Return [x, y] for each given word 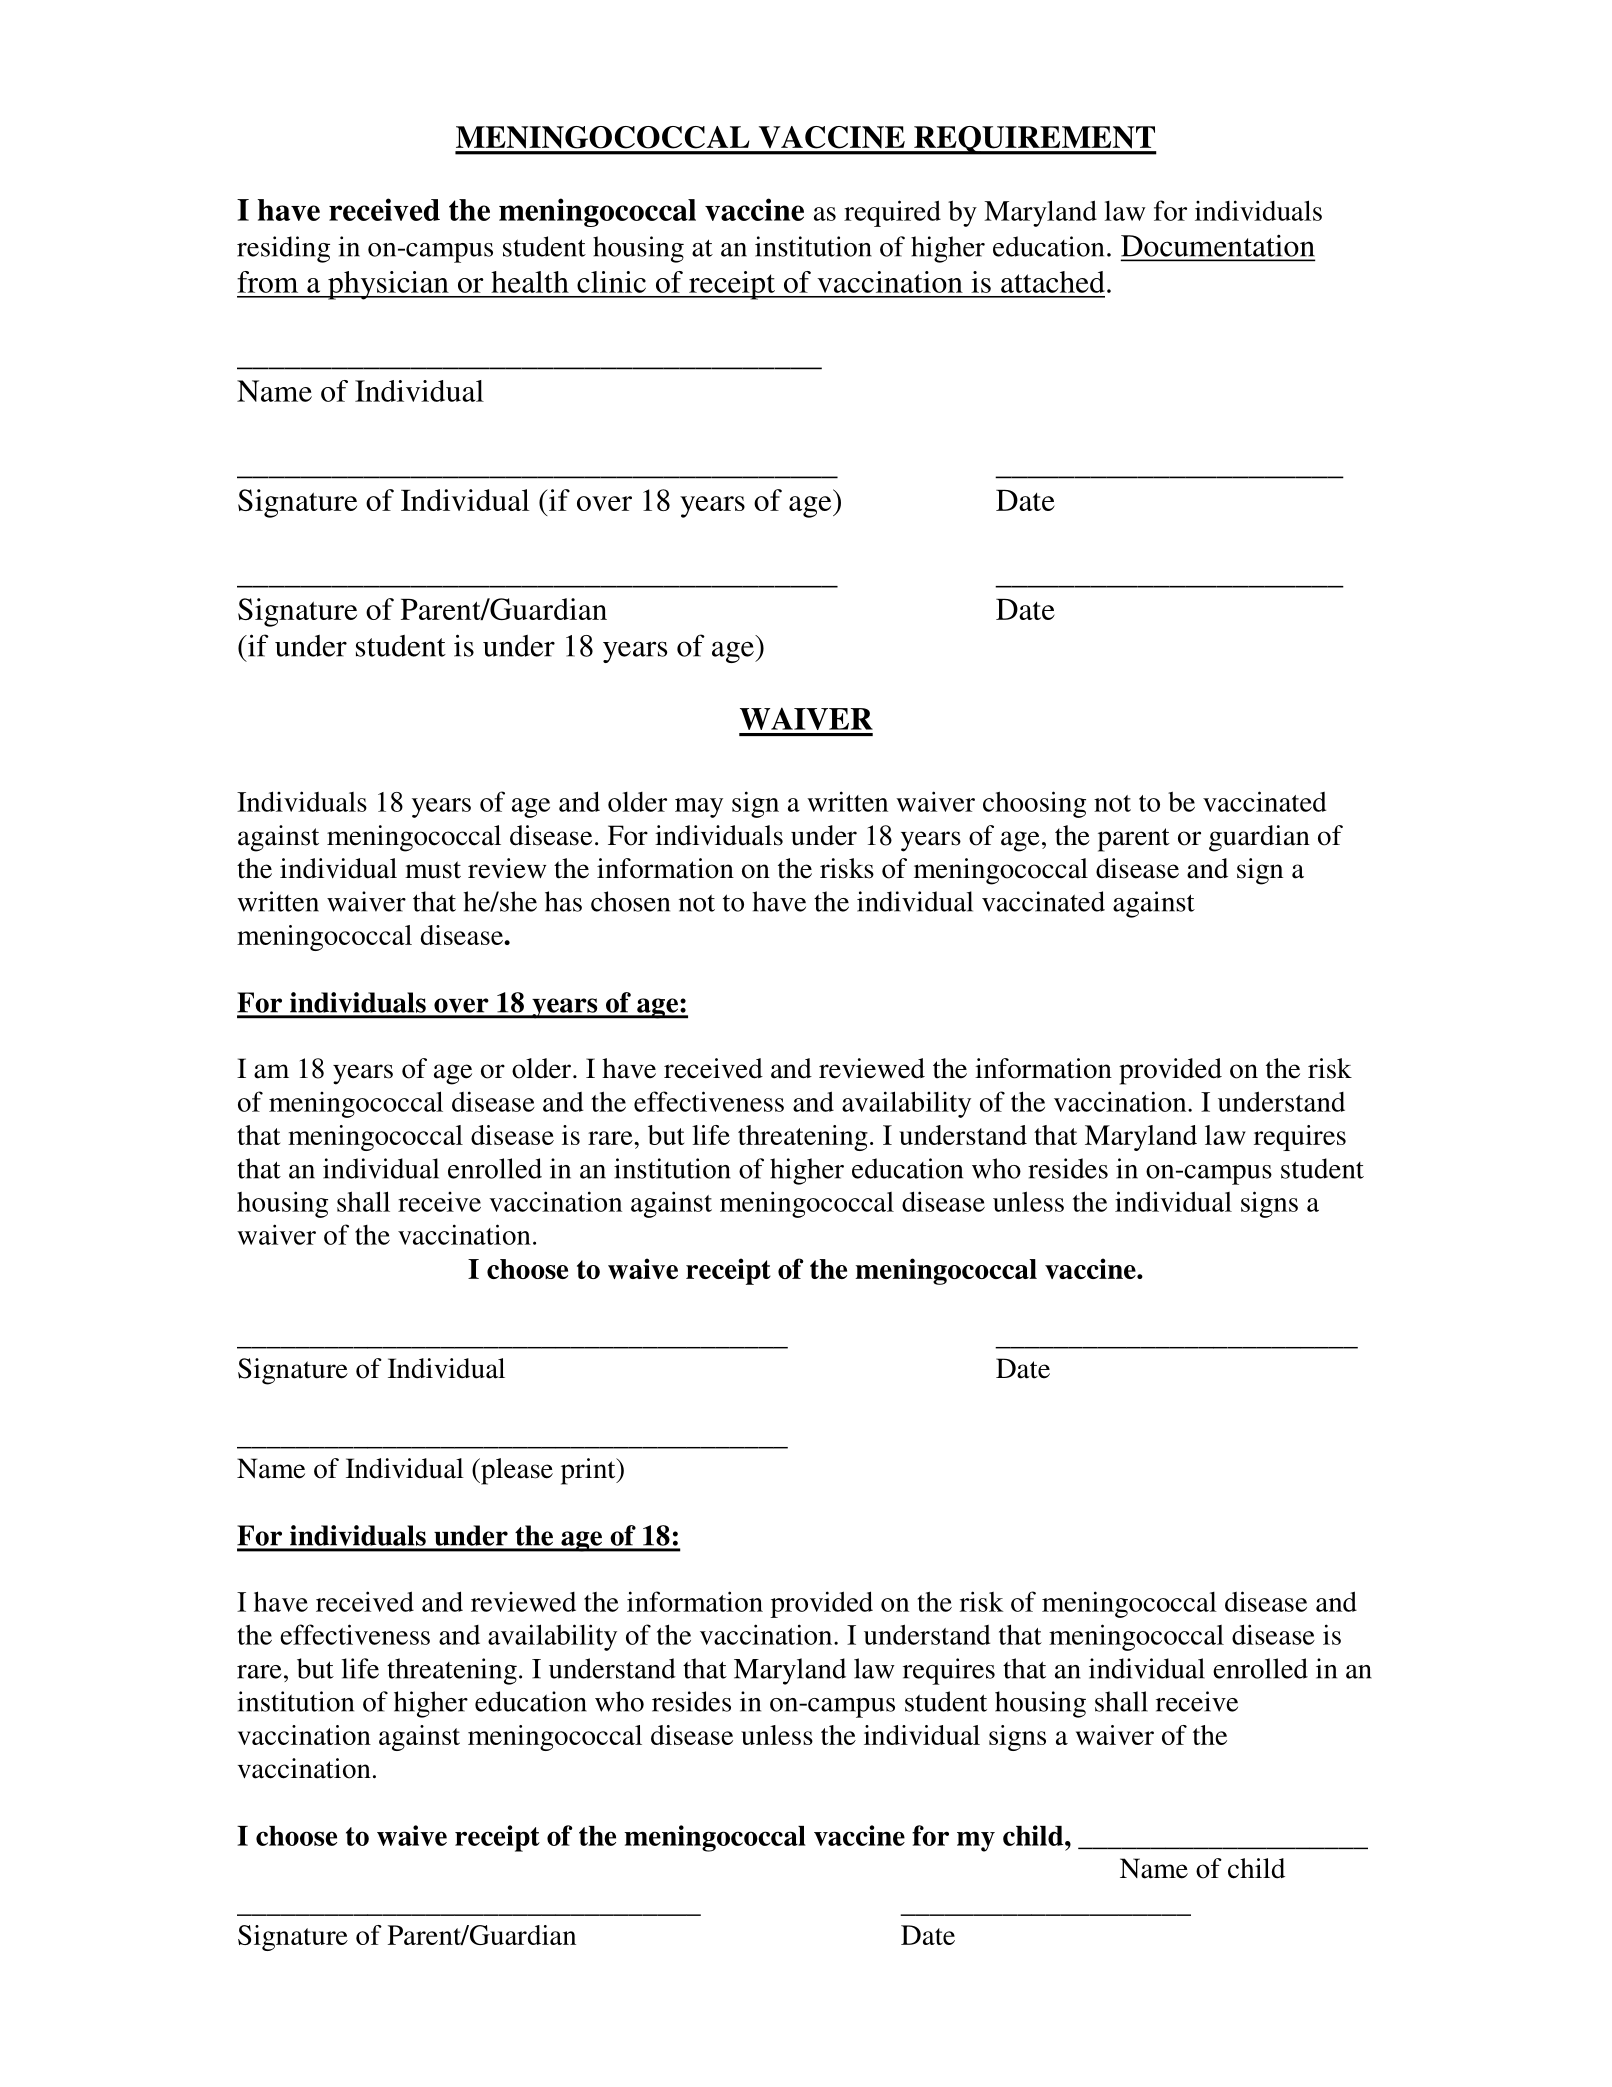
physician [388, 285]
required [892, 213]
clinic [611, 282]
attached [1053, 282]
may [699, 808]
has [563, 901]
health [530, 282]
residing [283, 249]
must [433, 870]
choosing [1034, 804]
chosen [630, 901]
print [589, 1471]
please [516, 1471]
